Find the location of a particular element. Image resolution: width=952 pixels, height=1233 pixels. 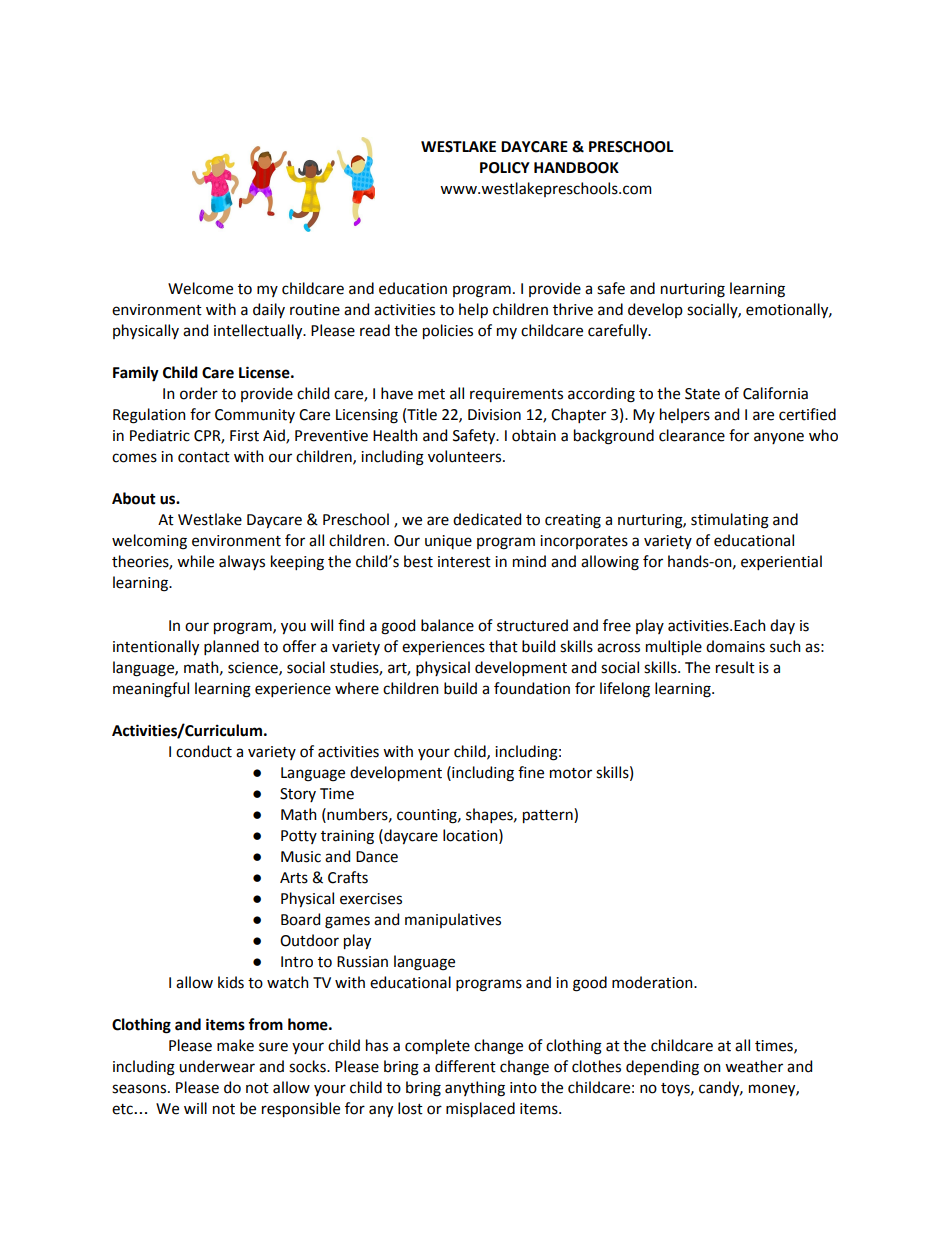

Welcome is located at coordinates (200, 288).
